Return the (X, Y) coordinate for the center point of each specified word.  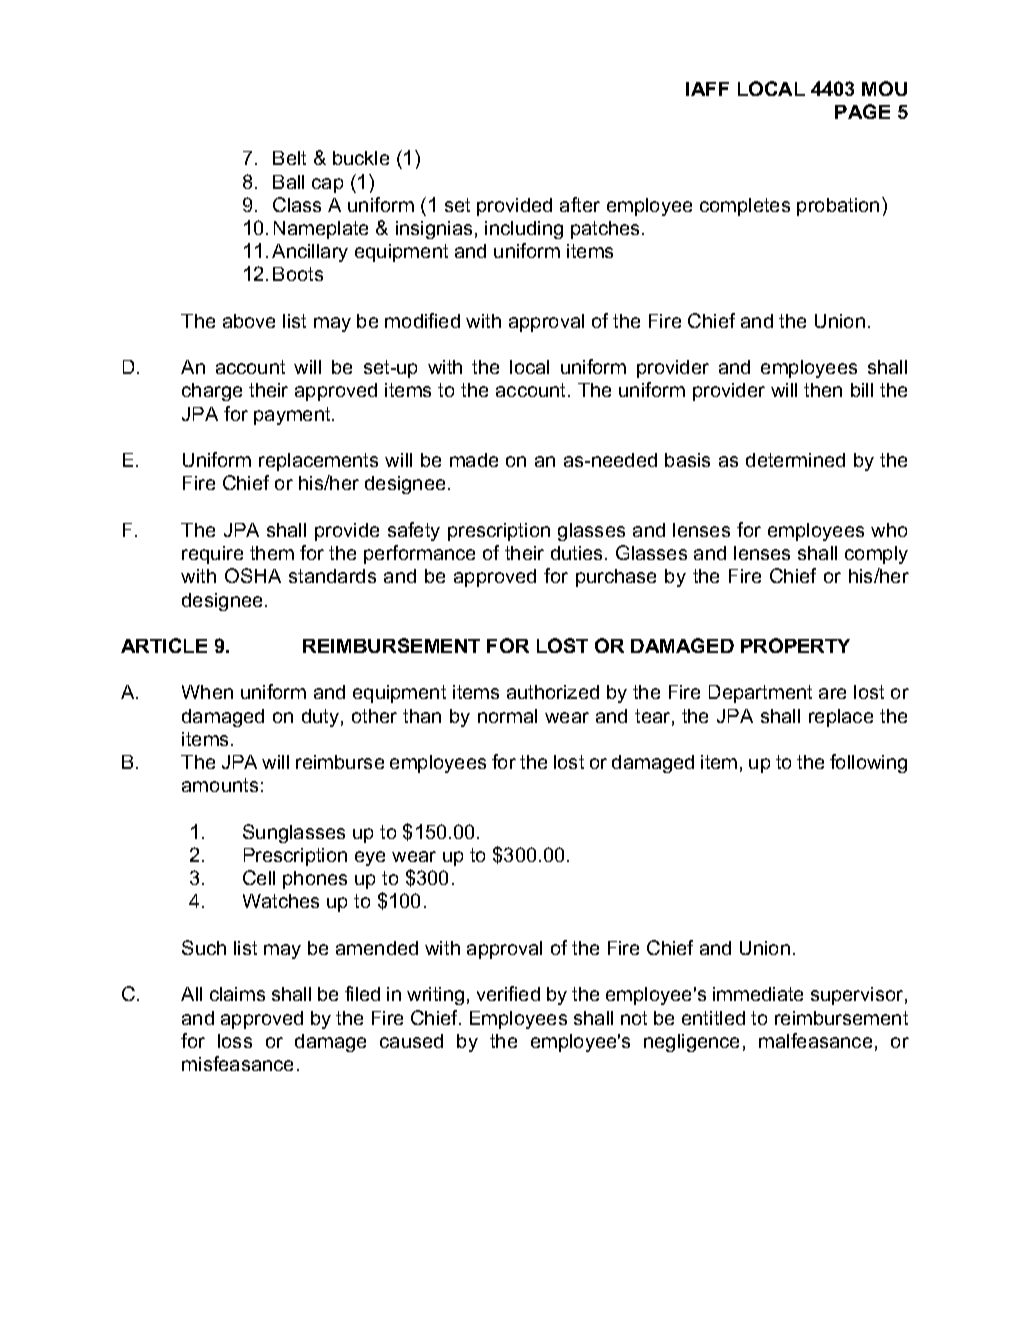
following (868, 763)
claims (237, 994)
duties (578, 553)
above (249, 321)
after (580, 204)
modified (422, 320)
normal (507, 716)
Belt (289, 158)
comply (876, 555)
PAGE (862, 111)
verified (508, 993)
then (823, 390)
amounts (220, 785)
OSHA (253, 575)
